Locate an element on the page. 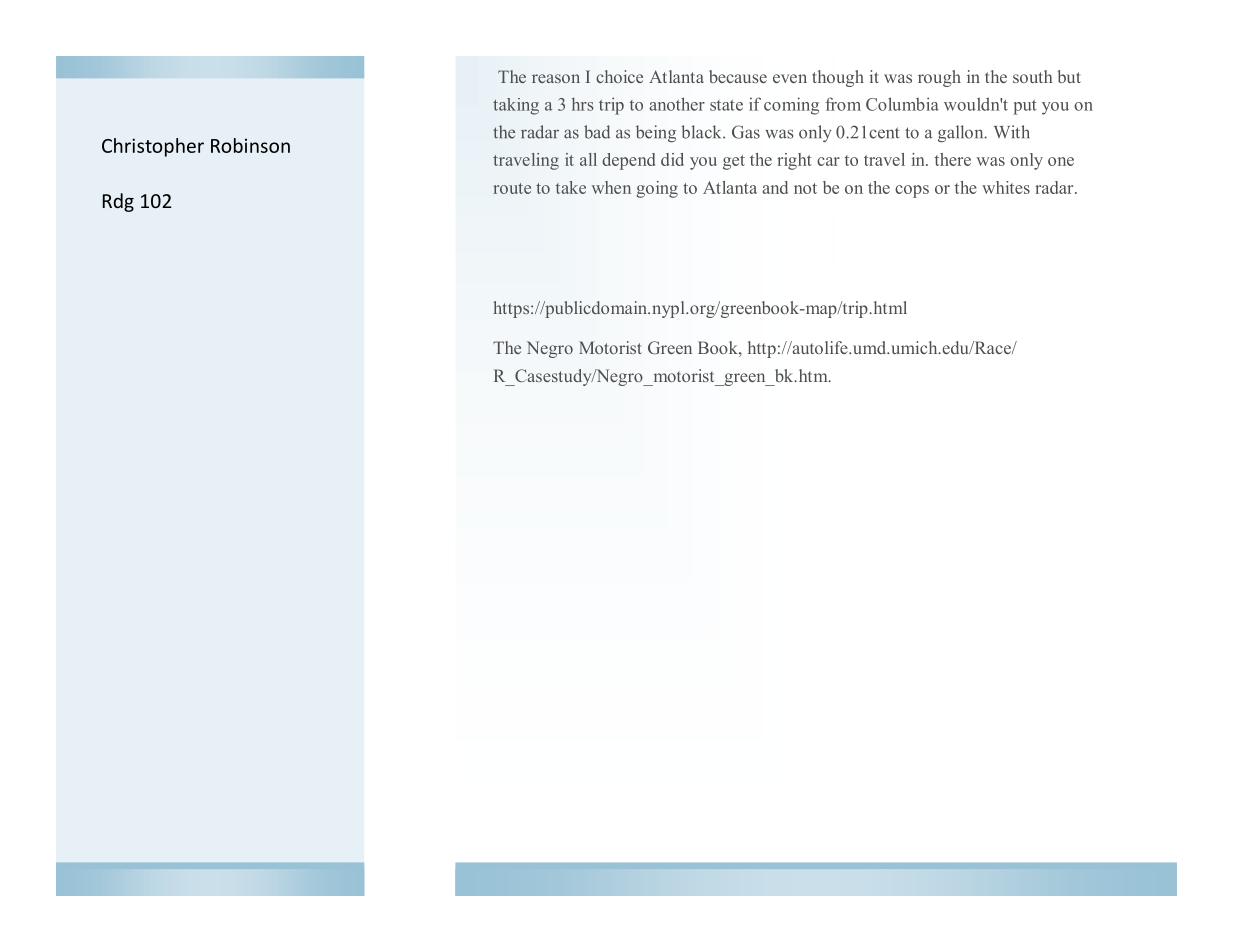  Robinson is located at coordinates (250, 145).
